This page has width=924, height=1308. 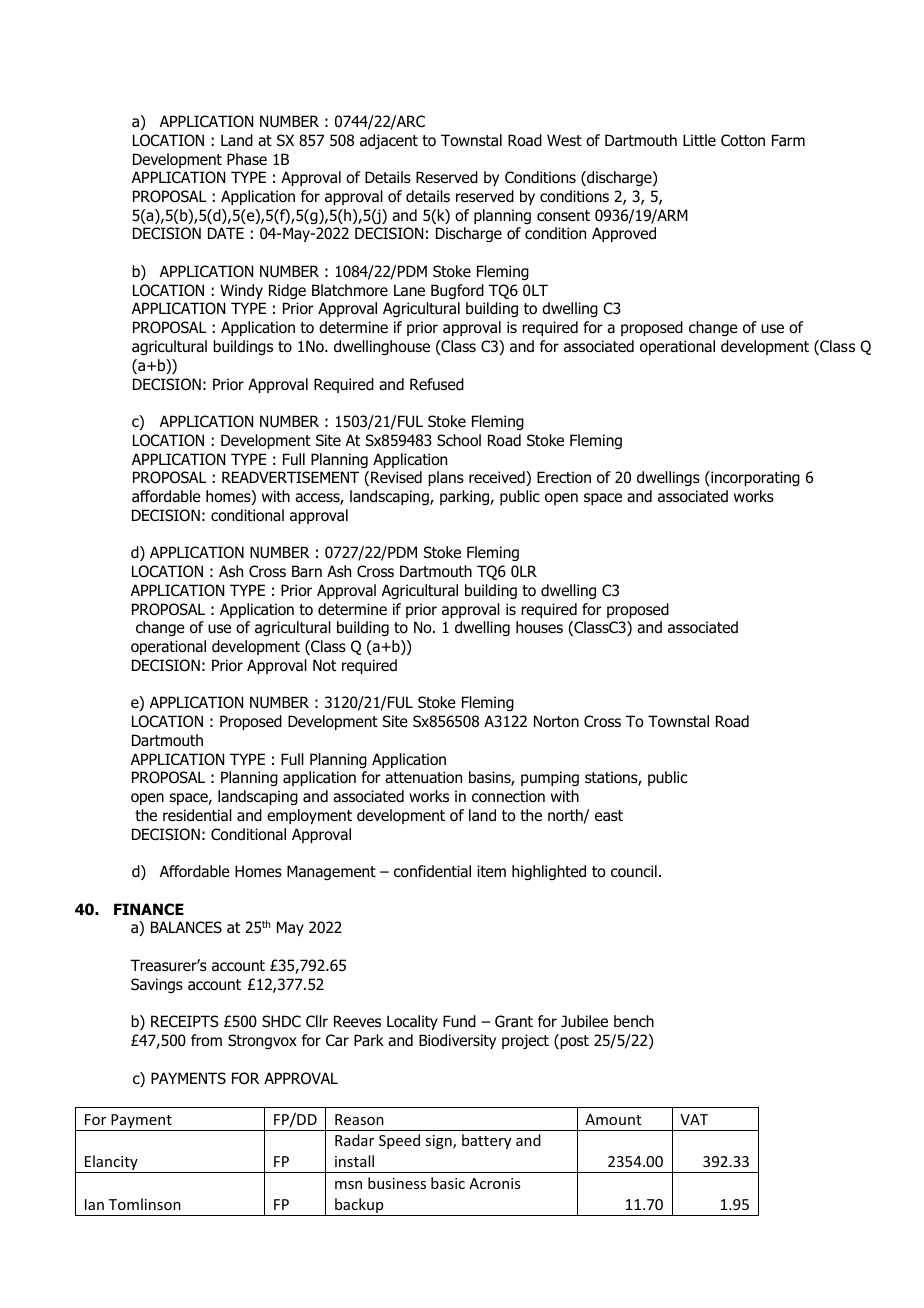 I want to click on Norton, so click(x=556, y=721).
